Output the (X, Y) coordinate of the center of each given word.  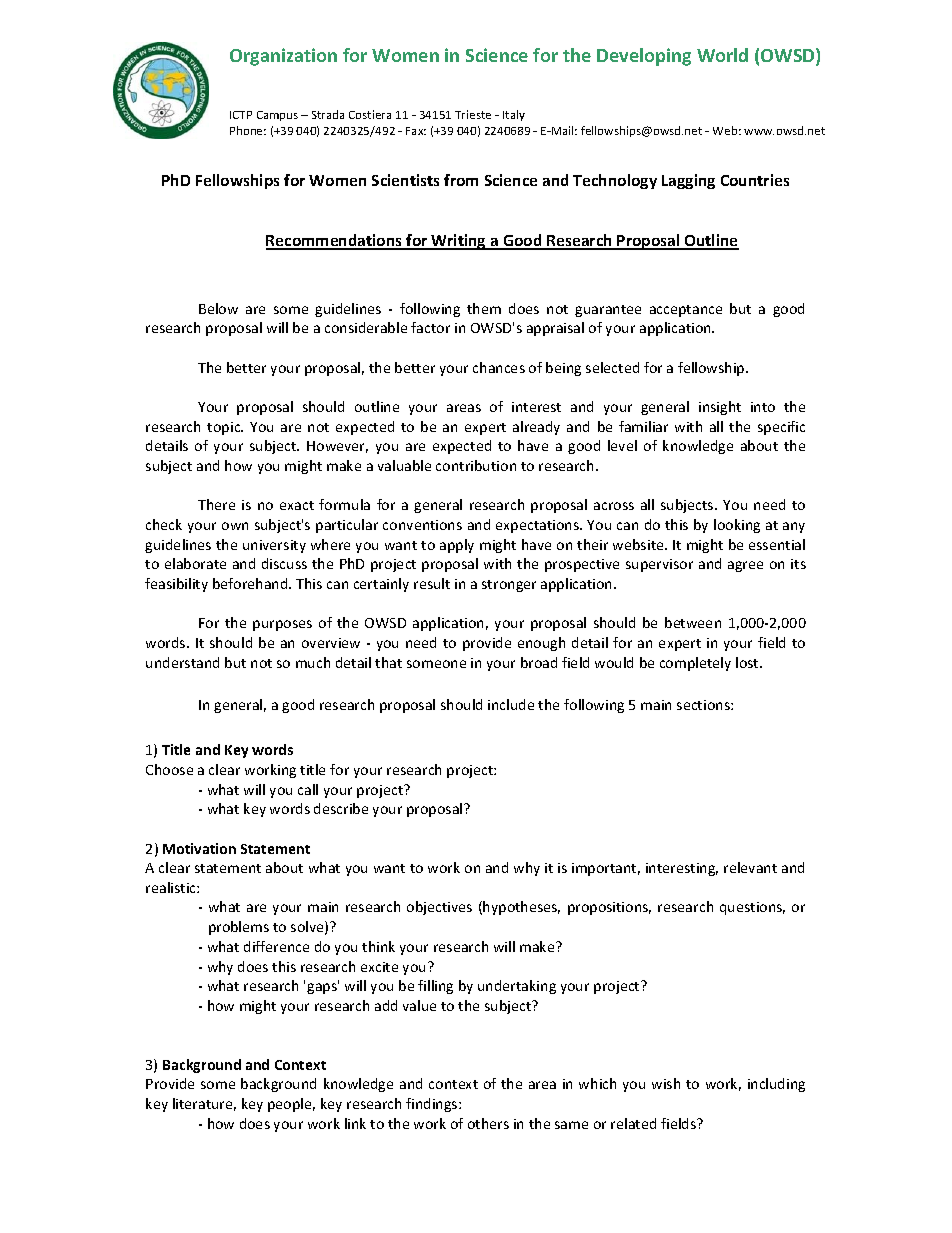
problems (239, 928)
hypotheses (521, 908)
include (511, 704)
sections (704, 705)
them (484, 308)
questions (752, 908)
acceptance (686, 311)
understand (182, 662)
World (722, 55)
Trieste (473, 114)
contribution (476, 465)
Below (218, 308)
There (216, 504)
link (355, 1123)
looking (737, 526)
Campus (277, 116)
